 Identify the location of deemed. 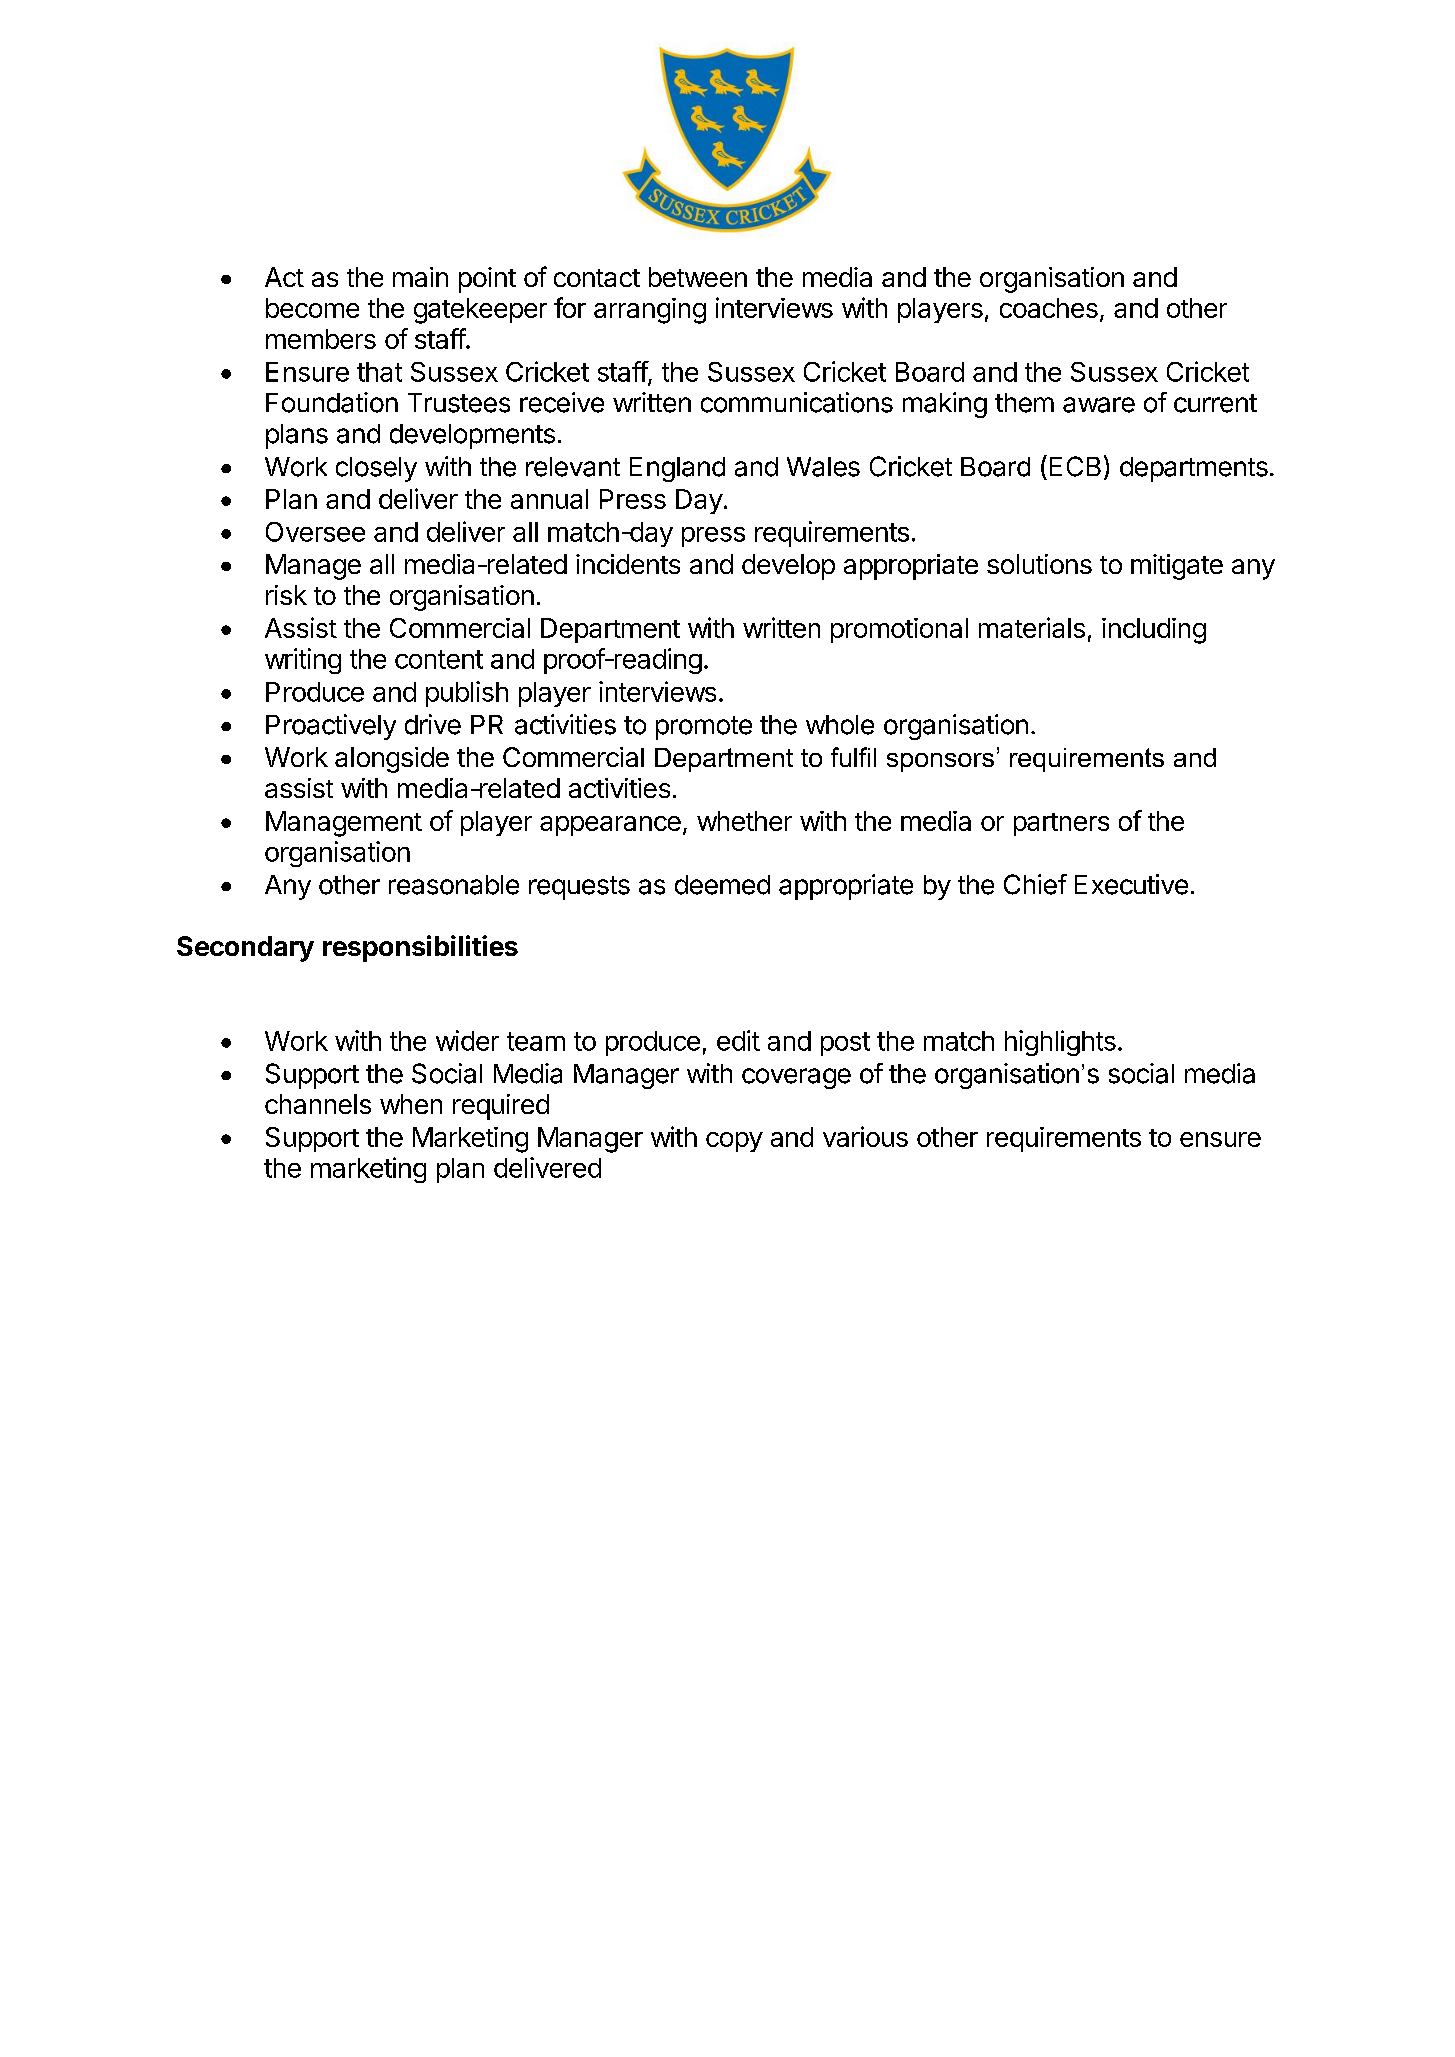
(722, 885).
